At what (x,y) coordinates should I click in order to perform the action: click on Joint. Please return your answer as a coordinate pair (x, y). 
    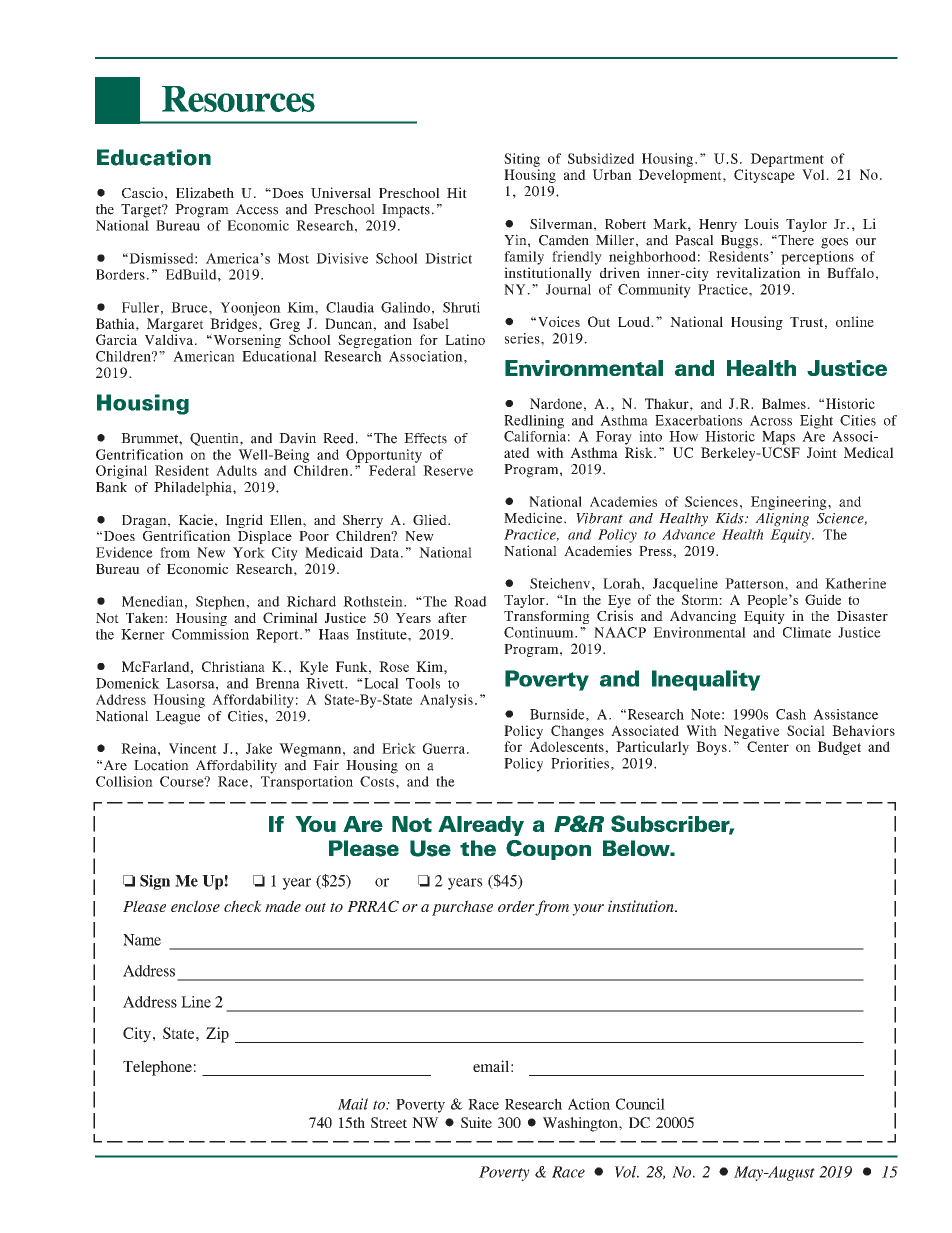
    Looking at the image, I should click on (822, 452).
